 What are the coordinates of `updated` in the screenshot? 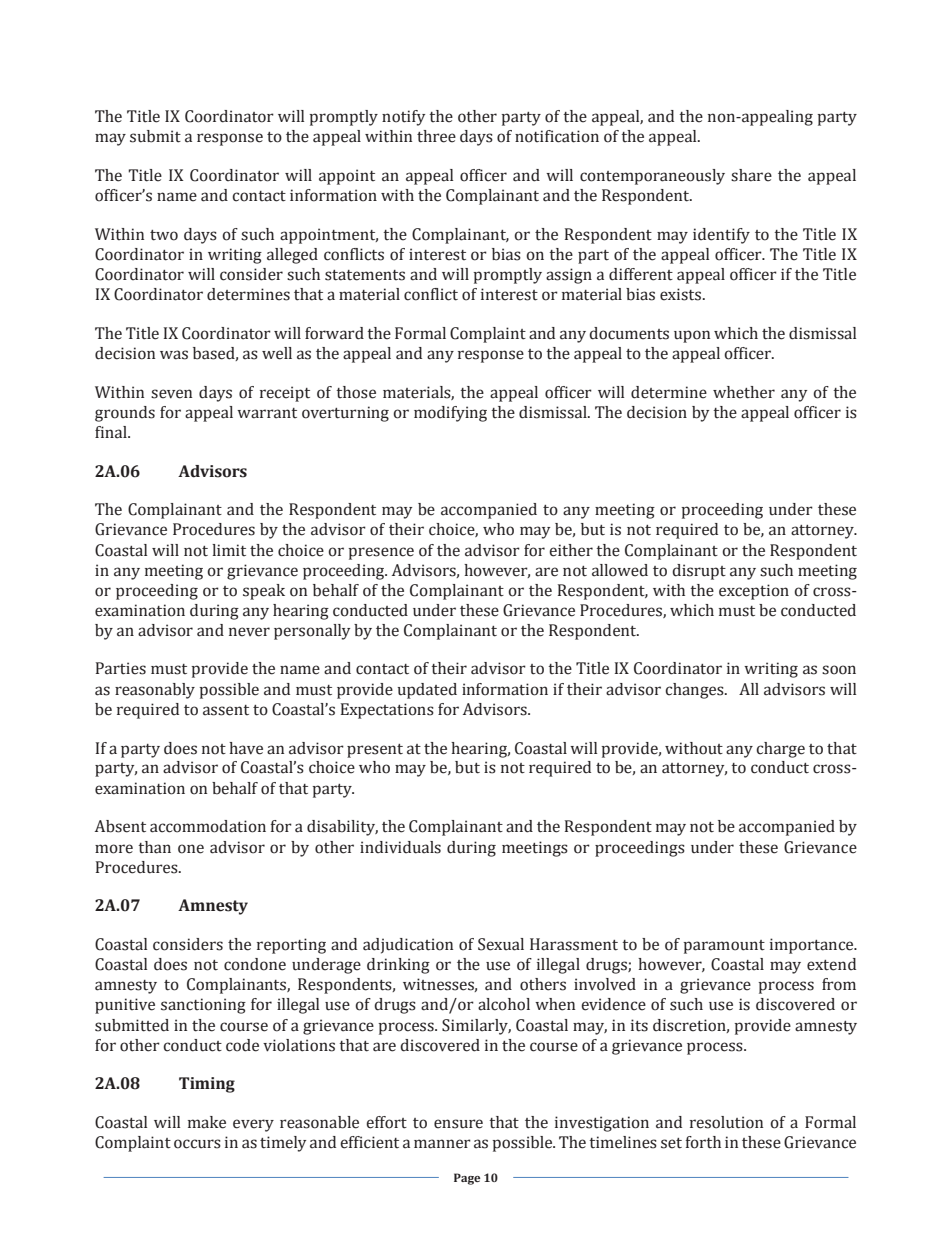 It's located at (427, 691).
